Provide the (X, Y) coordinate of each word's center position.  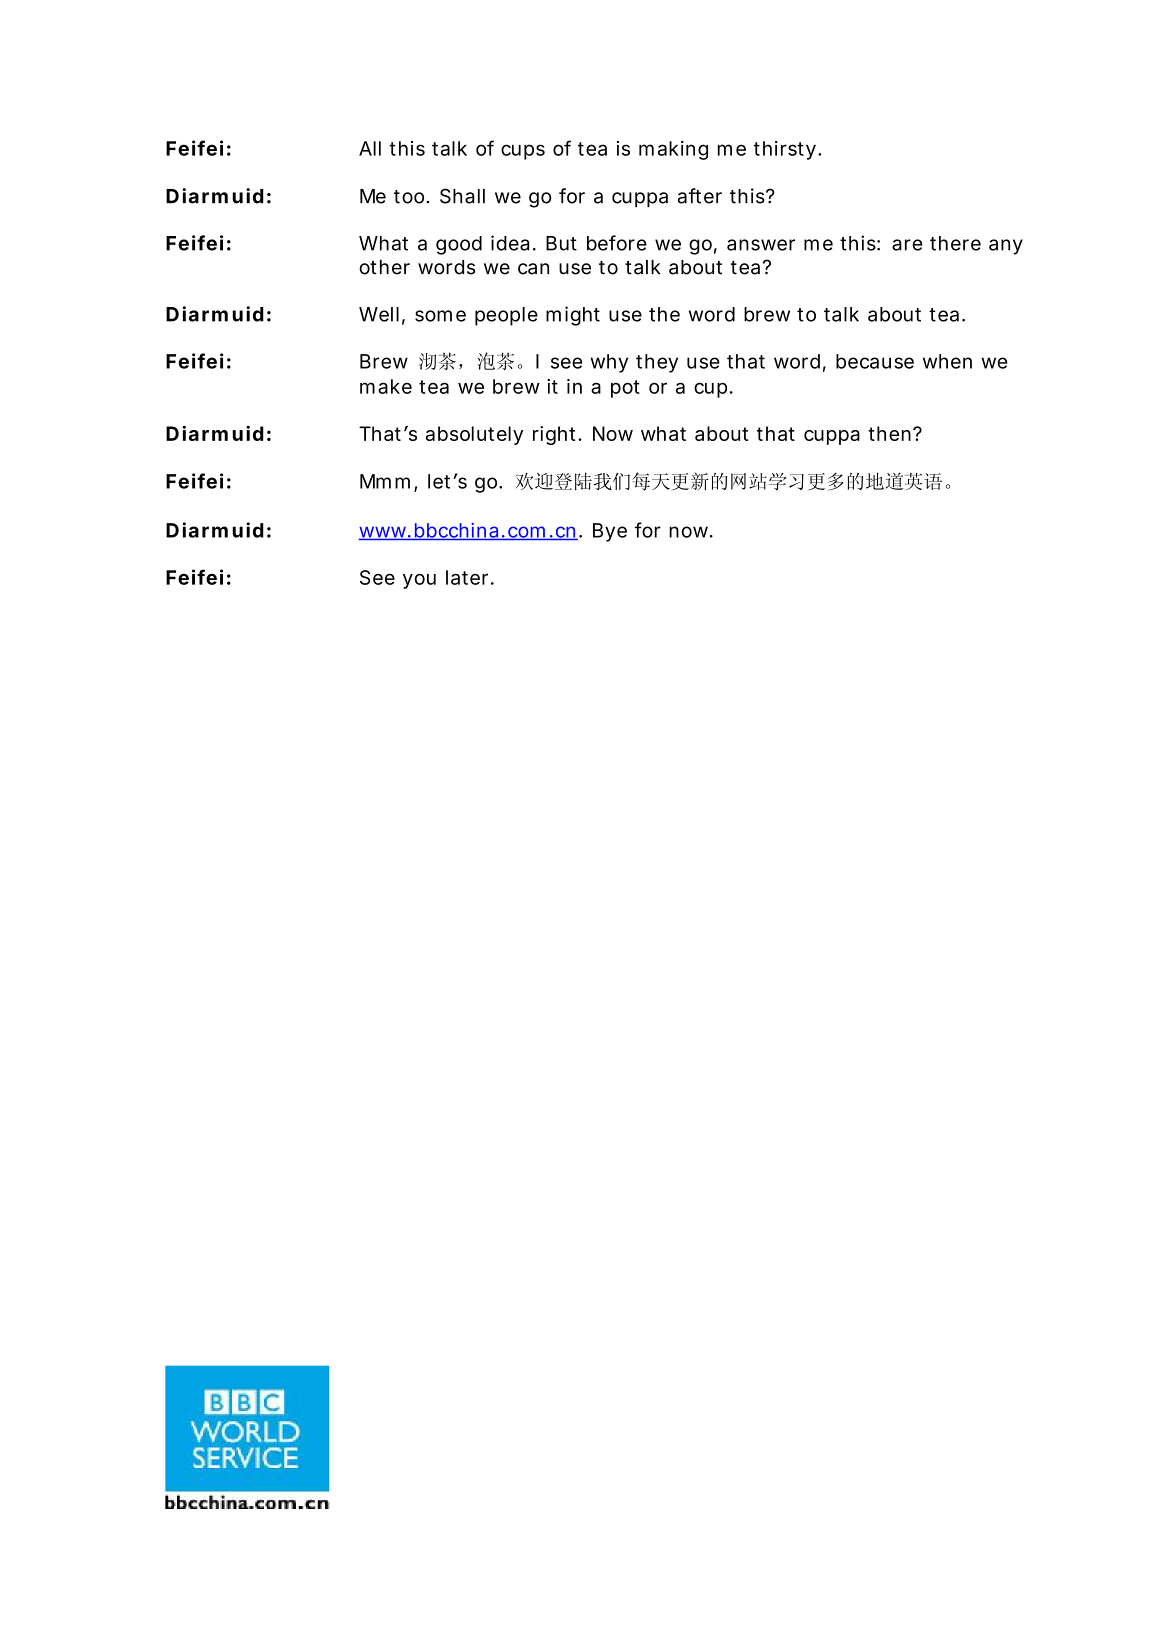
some (440, 316)
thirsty (786, 150)
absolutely (474, 435)
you (419, 581)
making (673, 150)
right (556, 435)
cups (523, 152)
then (891, 433)
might (573, 316)
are (907, 245)
